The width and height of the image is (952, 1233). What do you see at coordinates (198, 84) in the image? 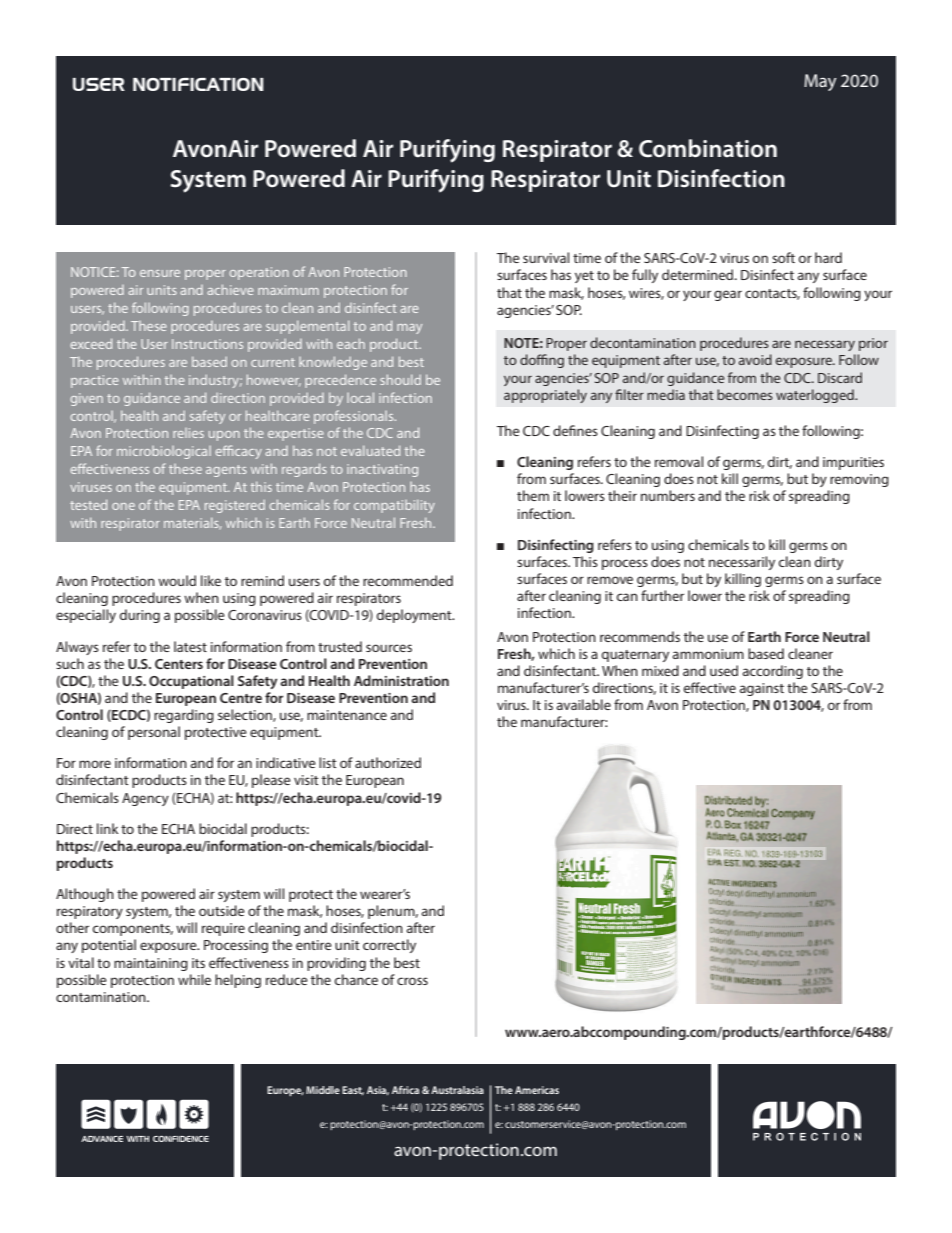
I see `NOTIFICATION` at bounding box center [198, 84].
